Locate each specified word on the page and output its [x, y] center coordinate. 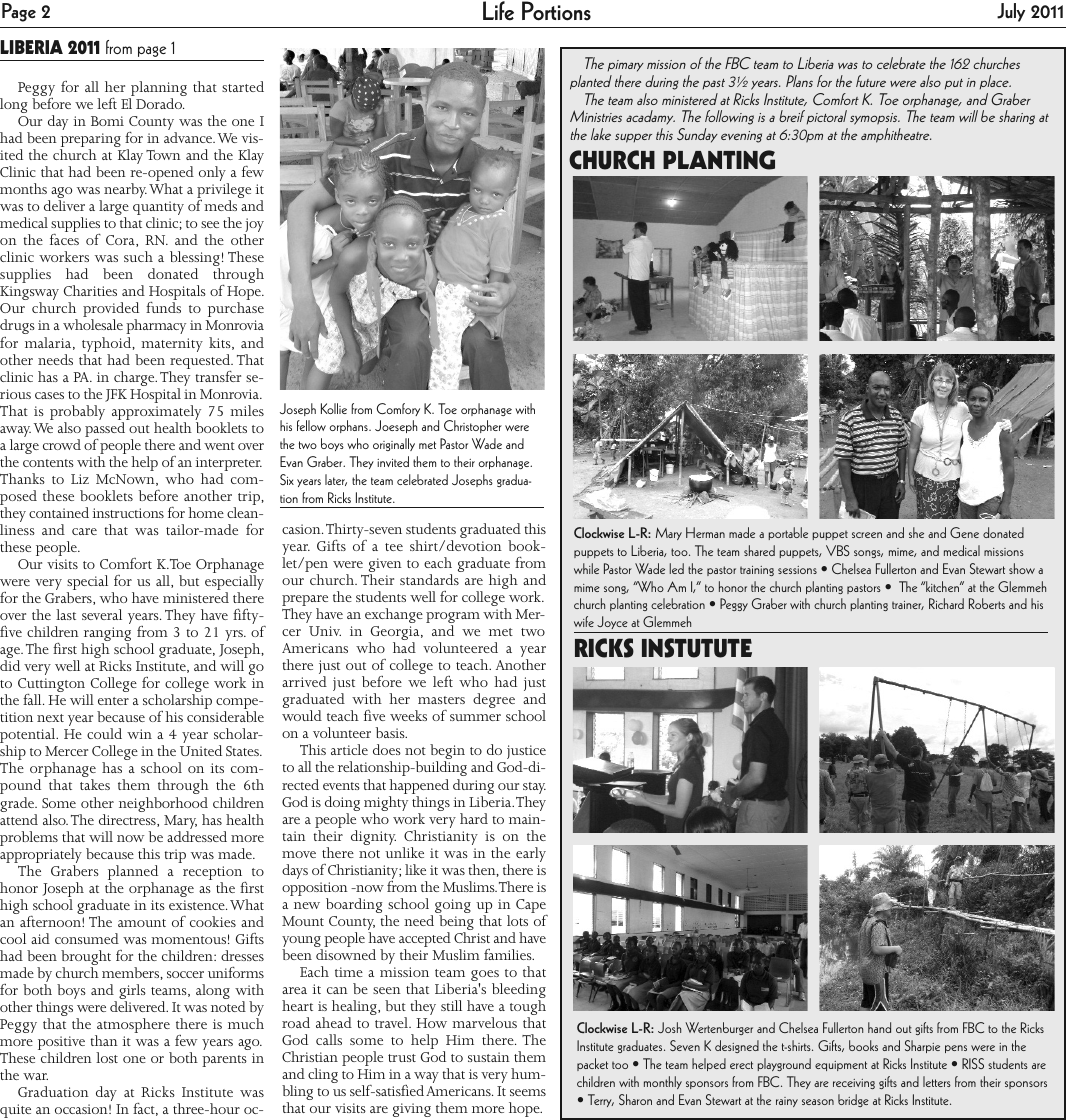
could [104, 733]
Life [498, 11]
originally [394, 444]
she [916, 532]
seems [528, 1092]
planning [158, 90]
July [1011, 12]
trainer [908, 605]
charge [135, 378]
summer [475, 717]
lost [107, 1057]
